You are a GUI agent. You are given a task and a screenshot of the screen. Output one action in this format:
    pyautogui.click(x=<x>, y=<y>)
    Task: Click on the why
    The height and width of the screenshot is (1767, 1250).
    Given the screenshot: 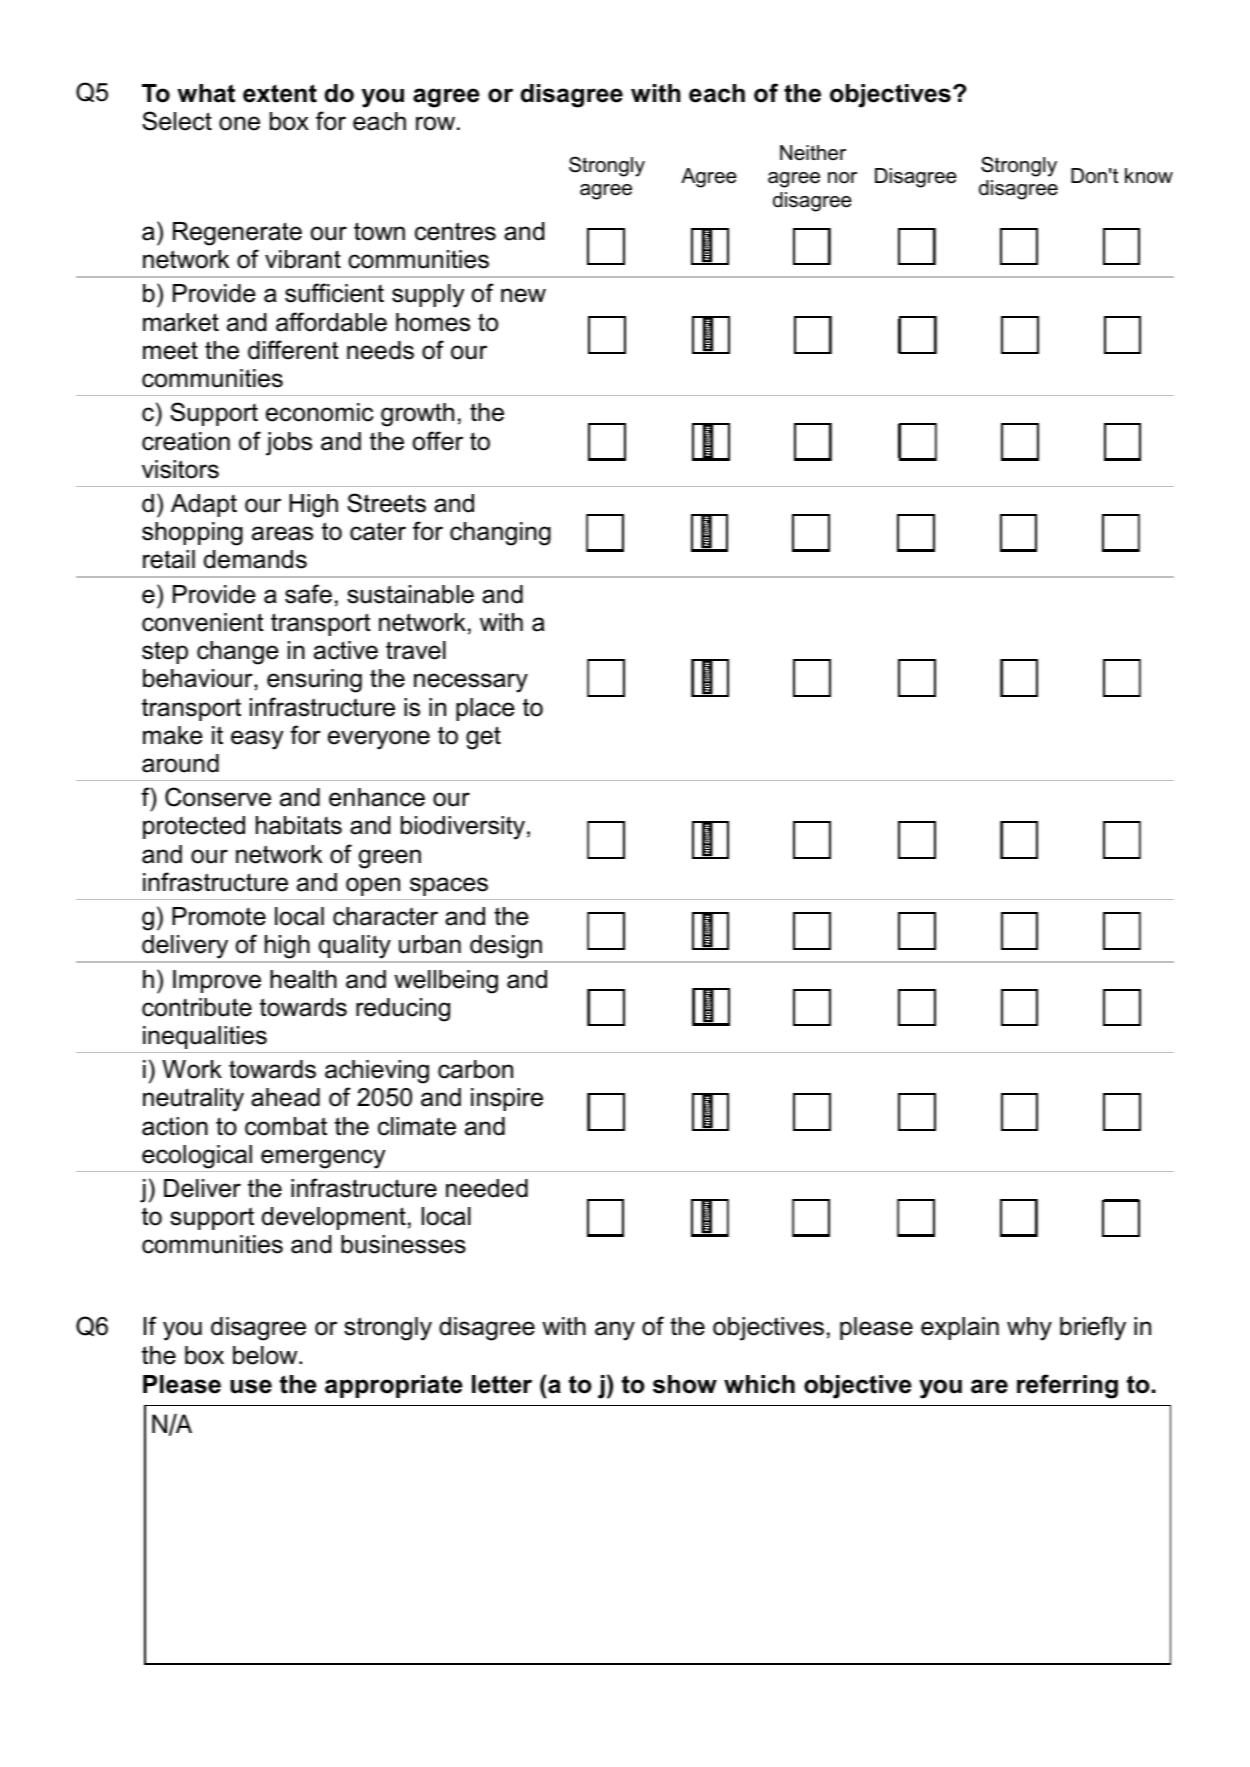 What is the action you would take?
    pyautogui.click(x=1029, y=1329)
